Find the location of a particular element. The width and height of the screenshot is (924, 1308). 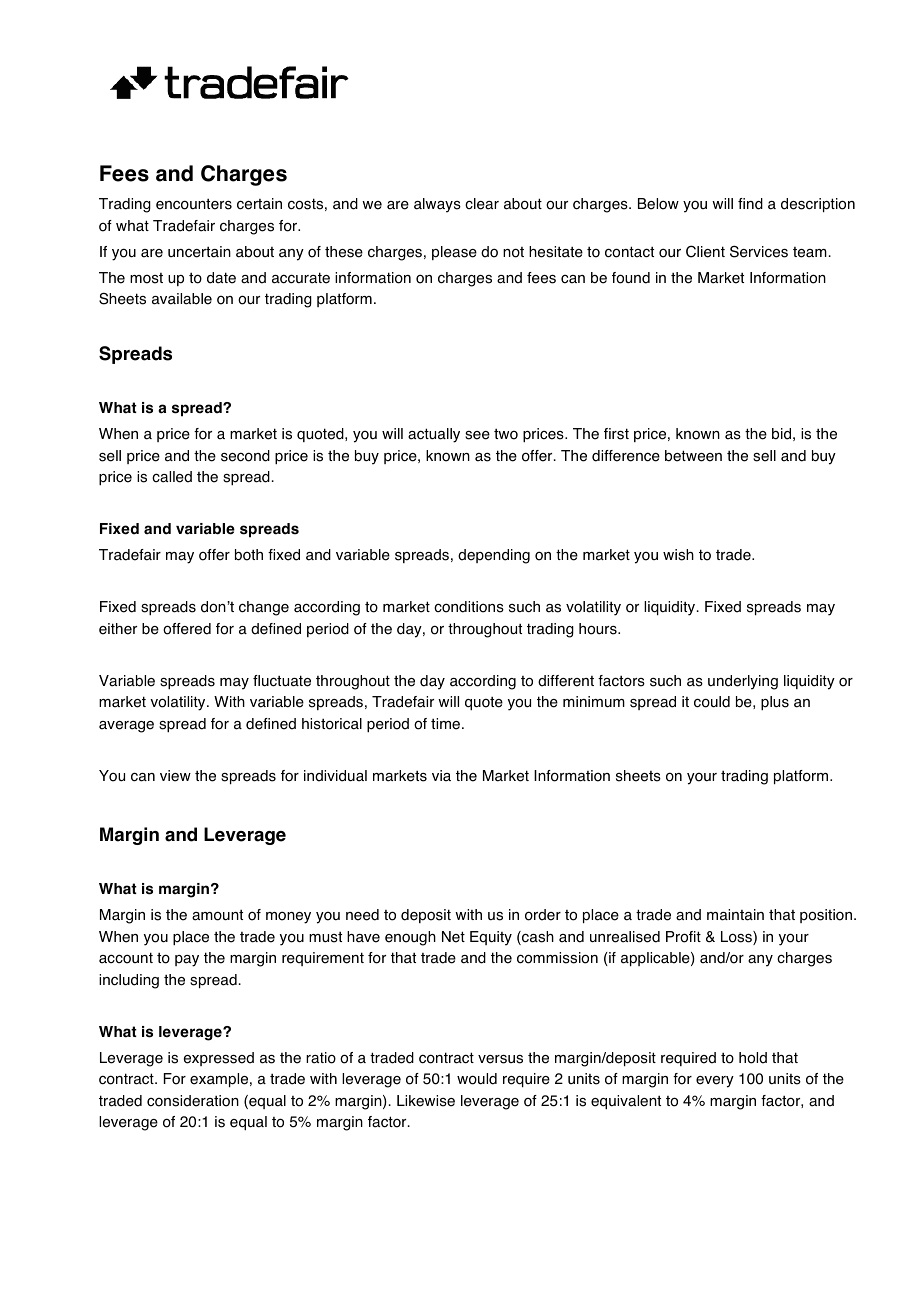

encounters is located at coordinates (194, 204).
